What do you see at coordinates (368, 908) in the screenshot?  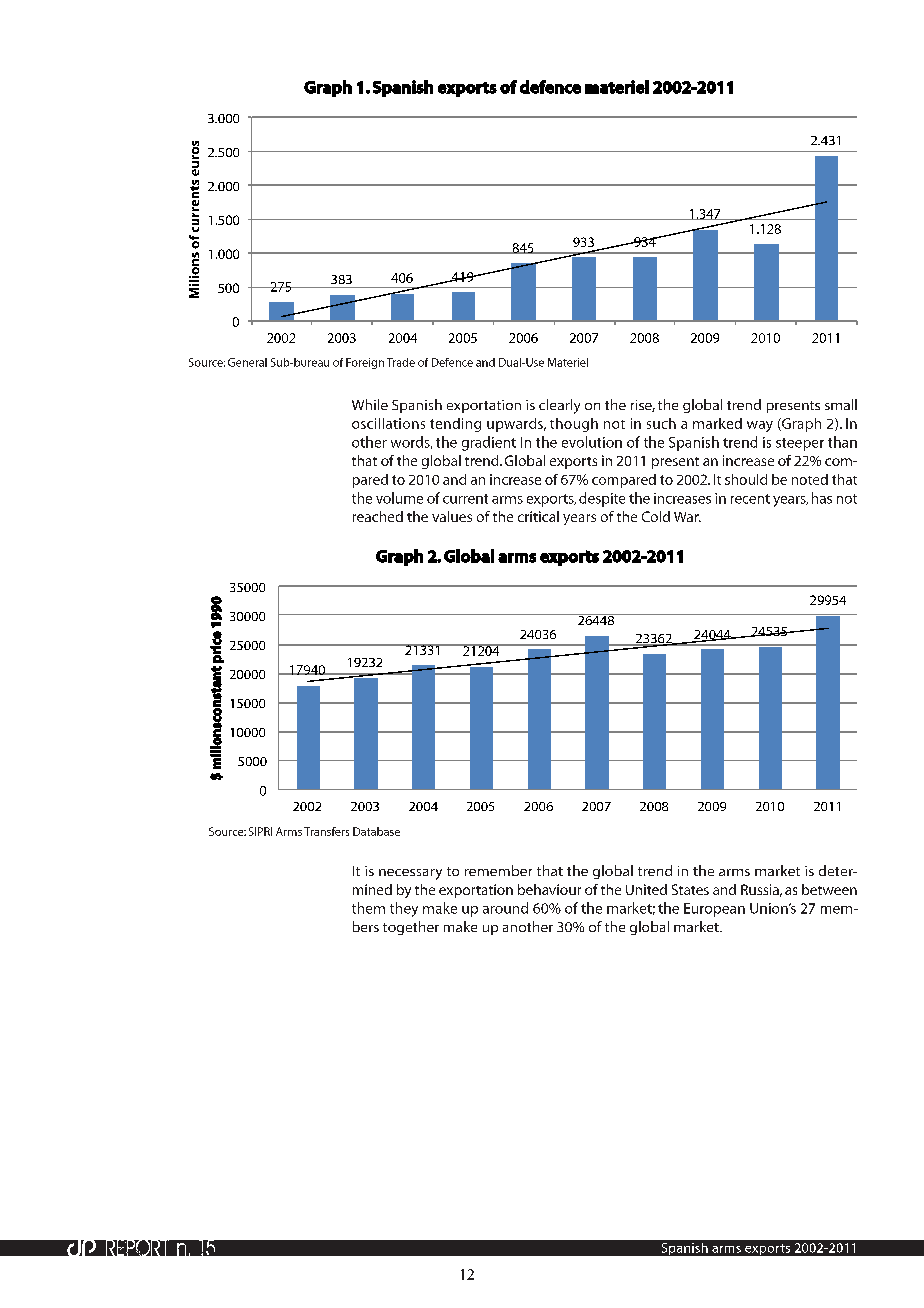 I see `them` at bounding box center [368, 908].
